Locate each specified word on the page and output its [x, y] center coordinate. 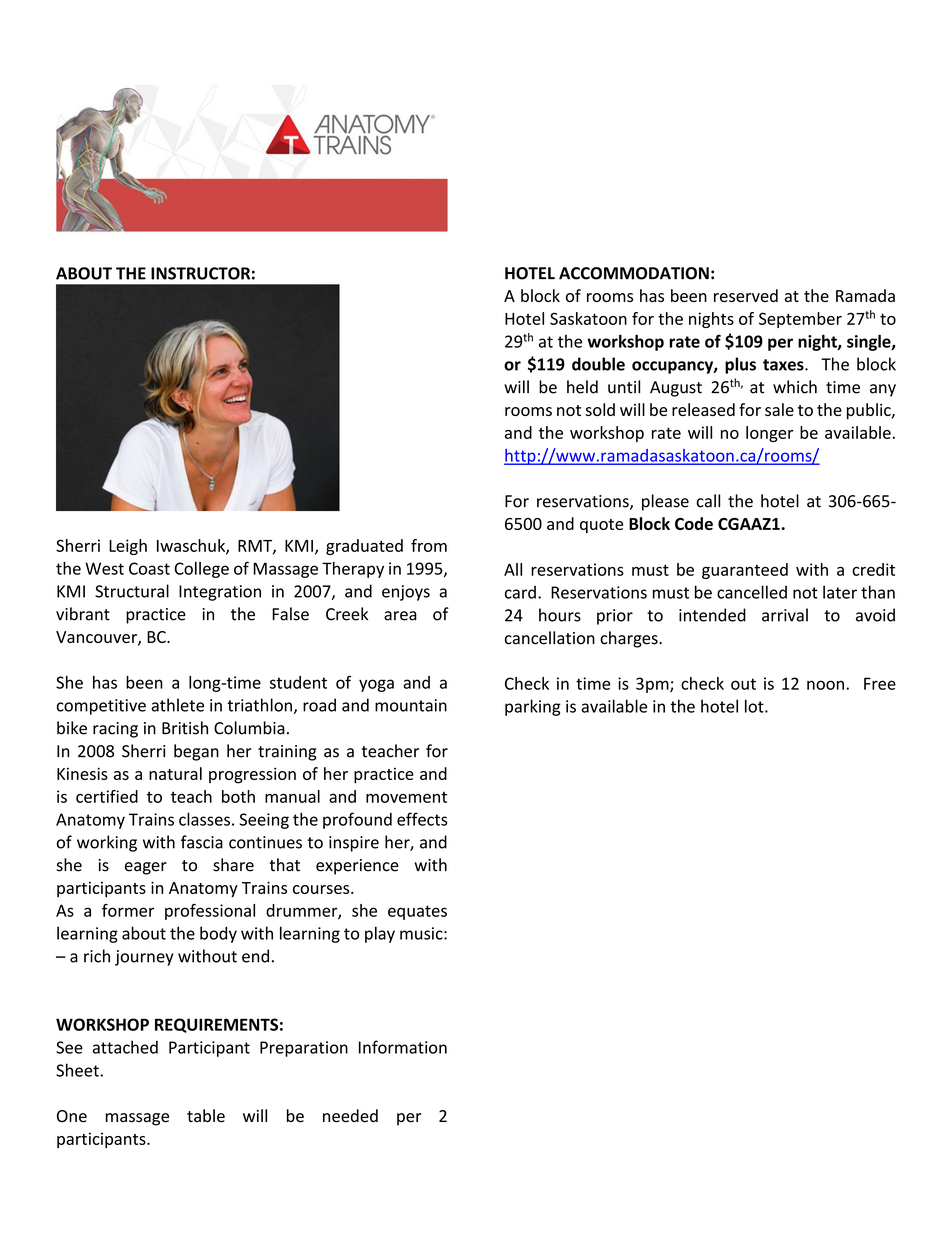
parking [533, 707]
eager [146, 868]
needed [350, 1116]
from [429, 545]
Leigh [128, 547]
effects [422, 819]
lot [755, 706]
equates [417, 912]
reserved [746, 295]
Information [403, 1047]
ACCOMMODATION [634, 273]
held [582, 387]
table [206, 1116]
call [708, 501]
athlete [178, 705]
